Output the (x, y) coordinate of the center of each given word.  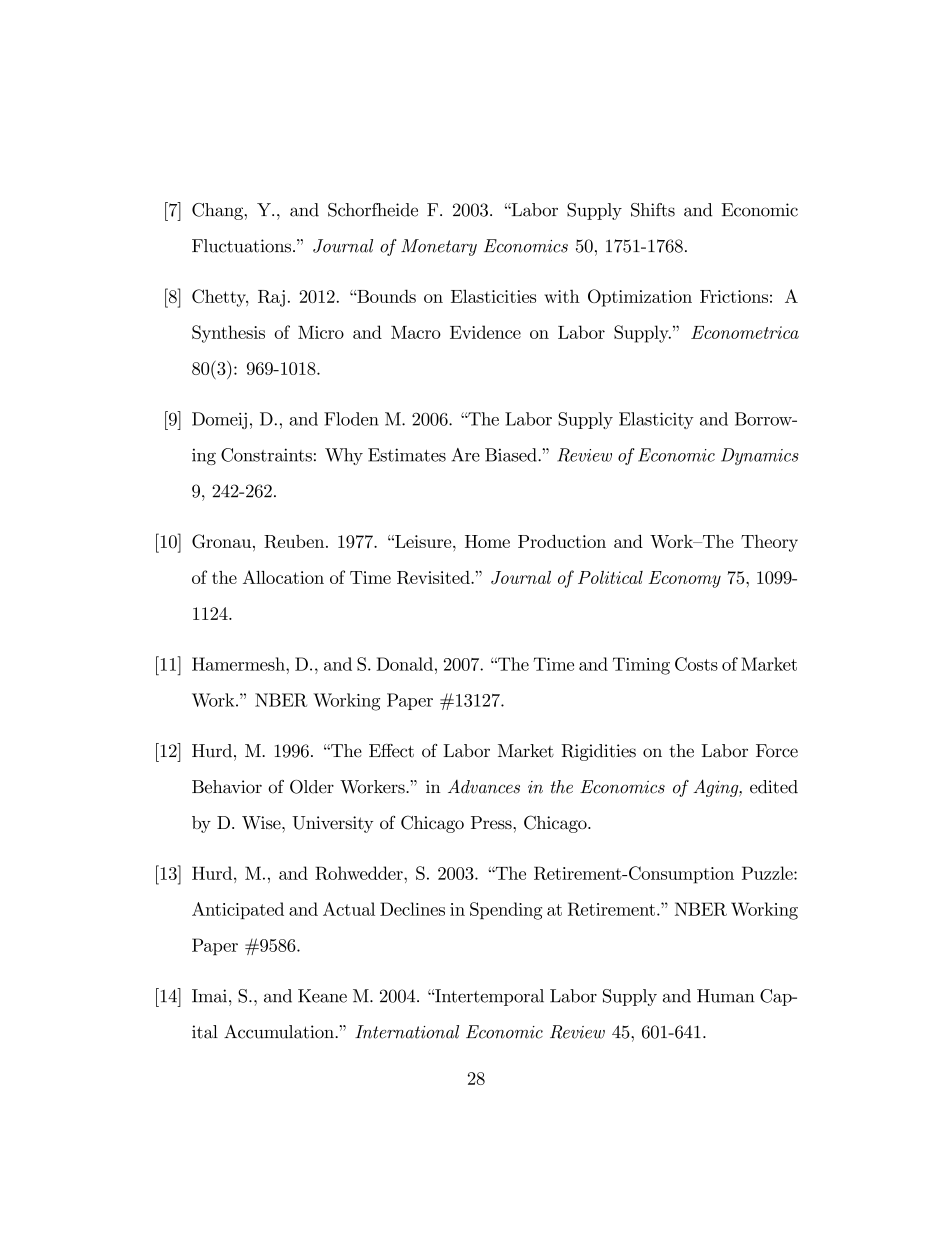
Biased (512, 455)
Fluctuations (241, 246)
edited (774, 787)
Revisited (434, 577)
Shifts (653, 210)
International (407, 1032)
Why (344, 456)
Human (726, 996)
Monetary (439, 247)
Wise (262, 823)
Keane (322, 996)
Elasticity (656, 420)
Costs (696, 664)
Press (492, 823)
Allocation (283, 577)
